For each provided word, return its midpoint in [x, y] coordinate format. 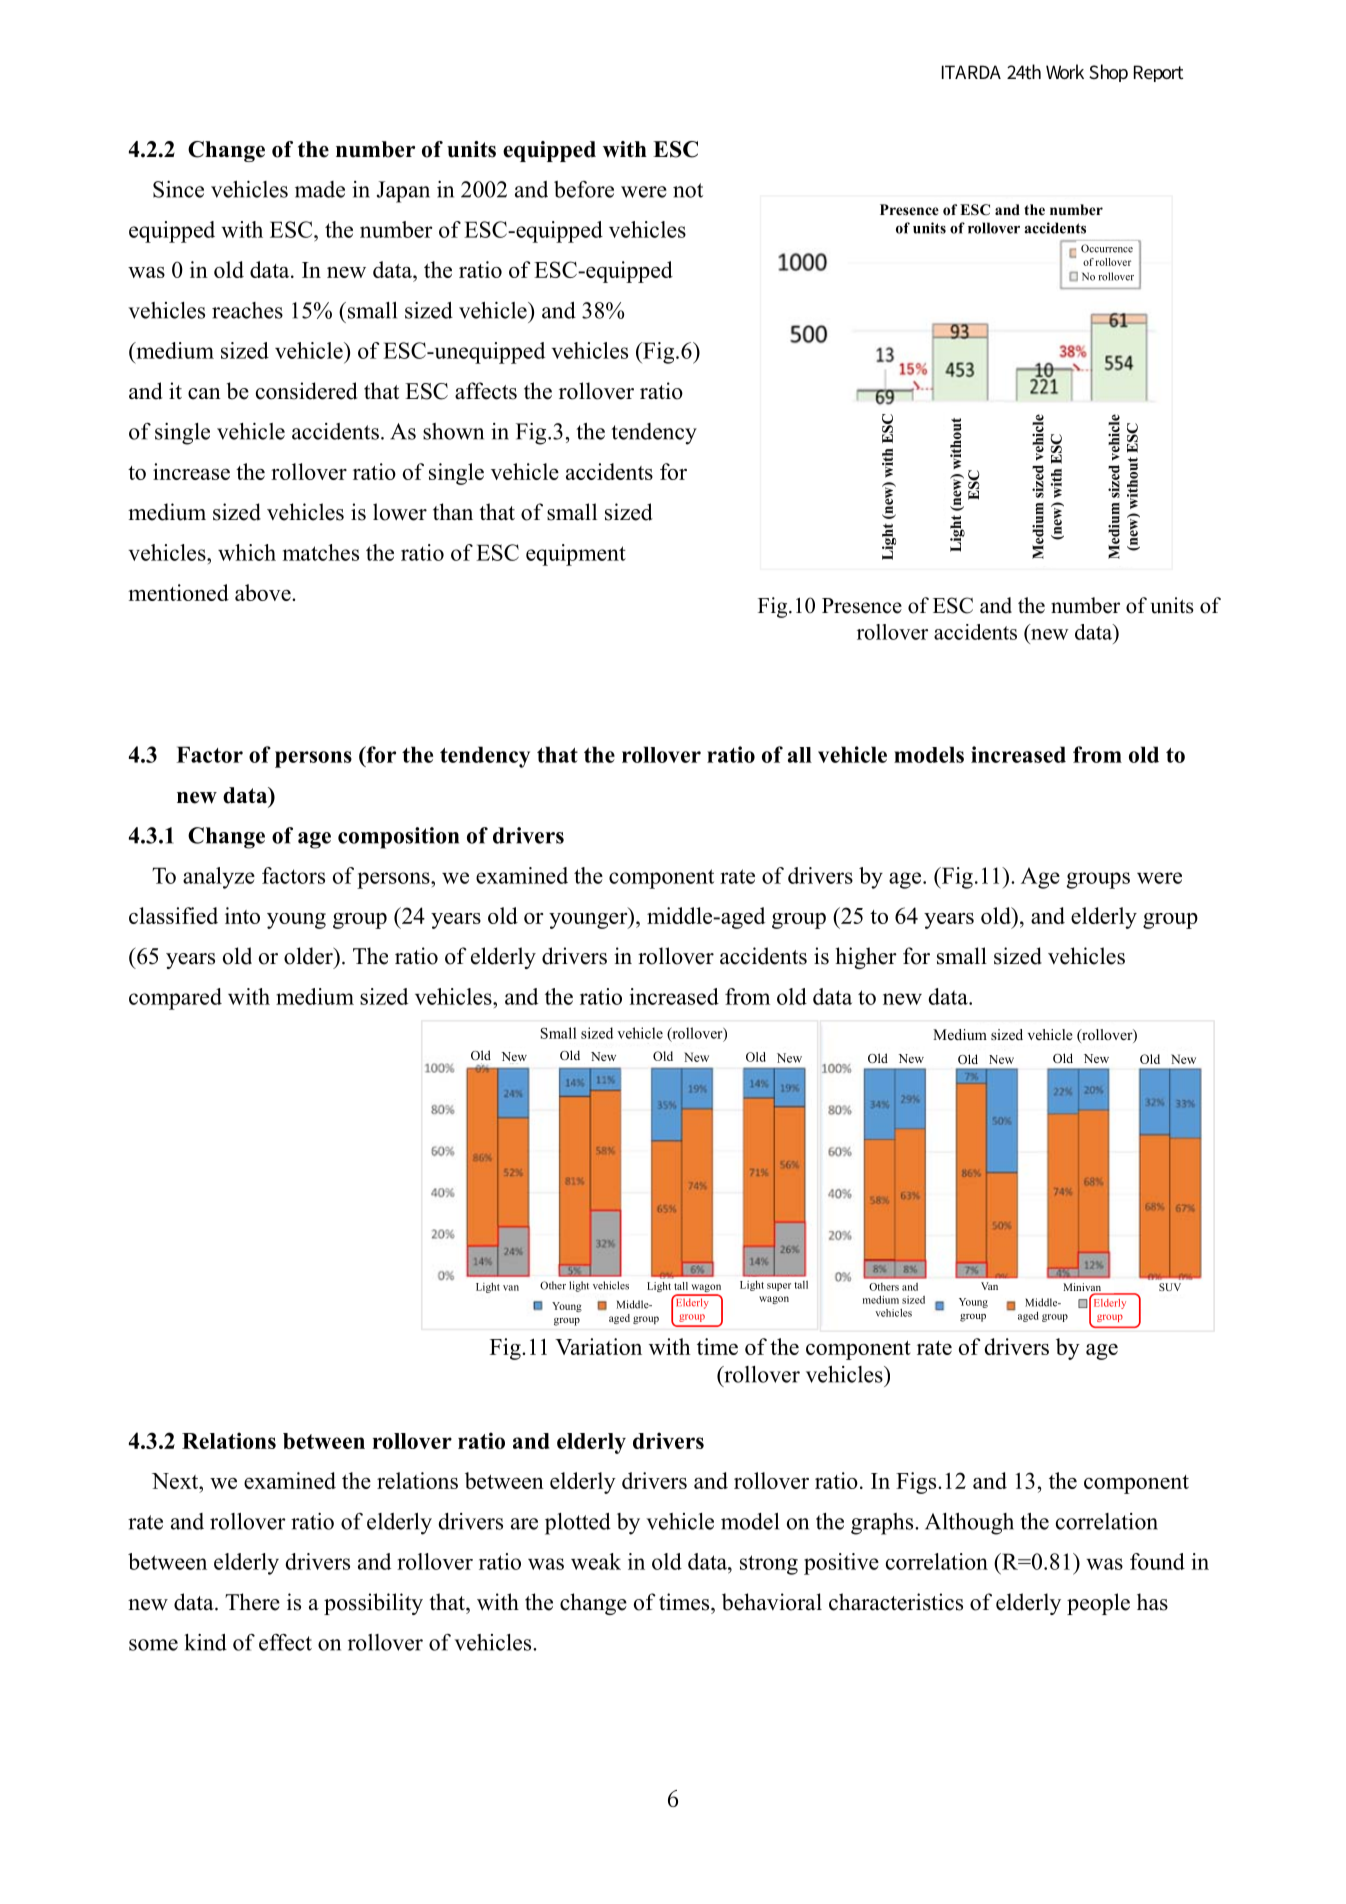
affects [486, 391]
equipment [576, 555]
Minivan [1083, 1288]
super [779, 1287]
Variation [598, 1346]
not [688, 190]
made [320, 189]
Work [1065, 71]
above [264, 592]
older [309, 956]
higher [866, 958]
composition [398, 838]
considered [307, 391]
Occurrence [1107, 248]
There [252, 1602]
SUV [1170, 1287]
